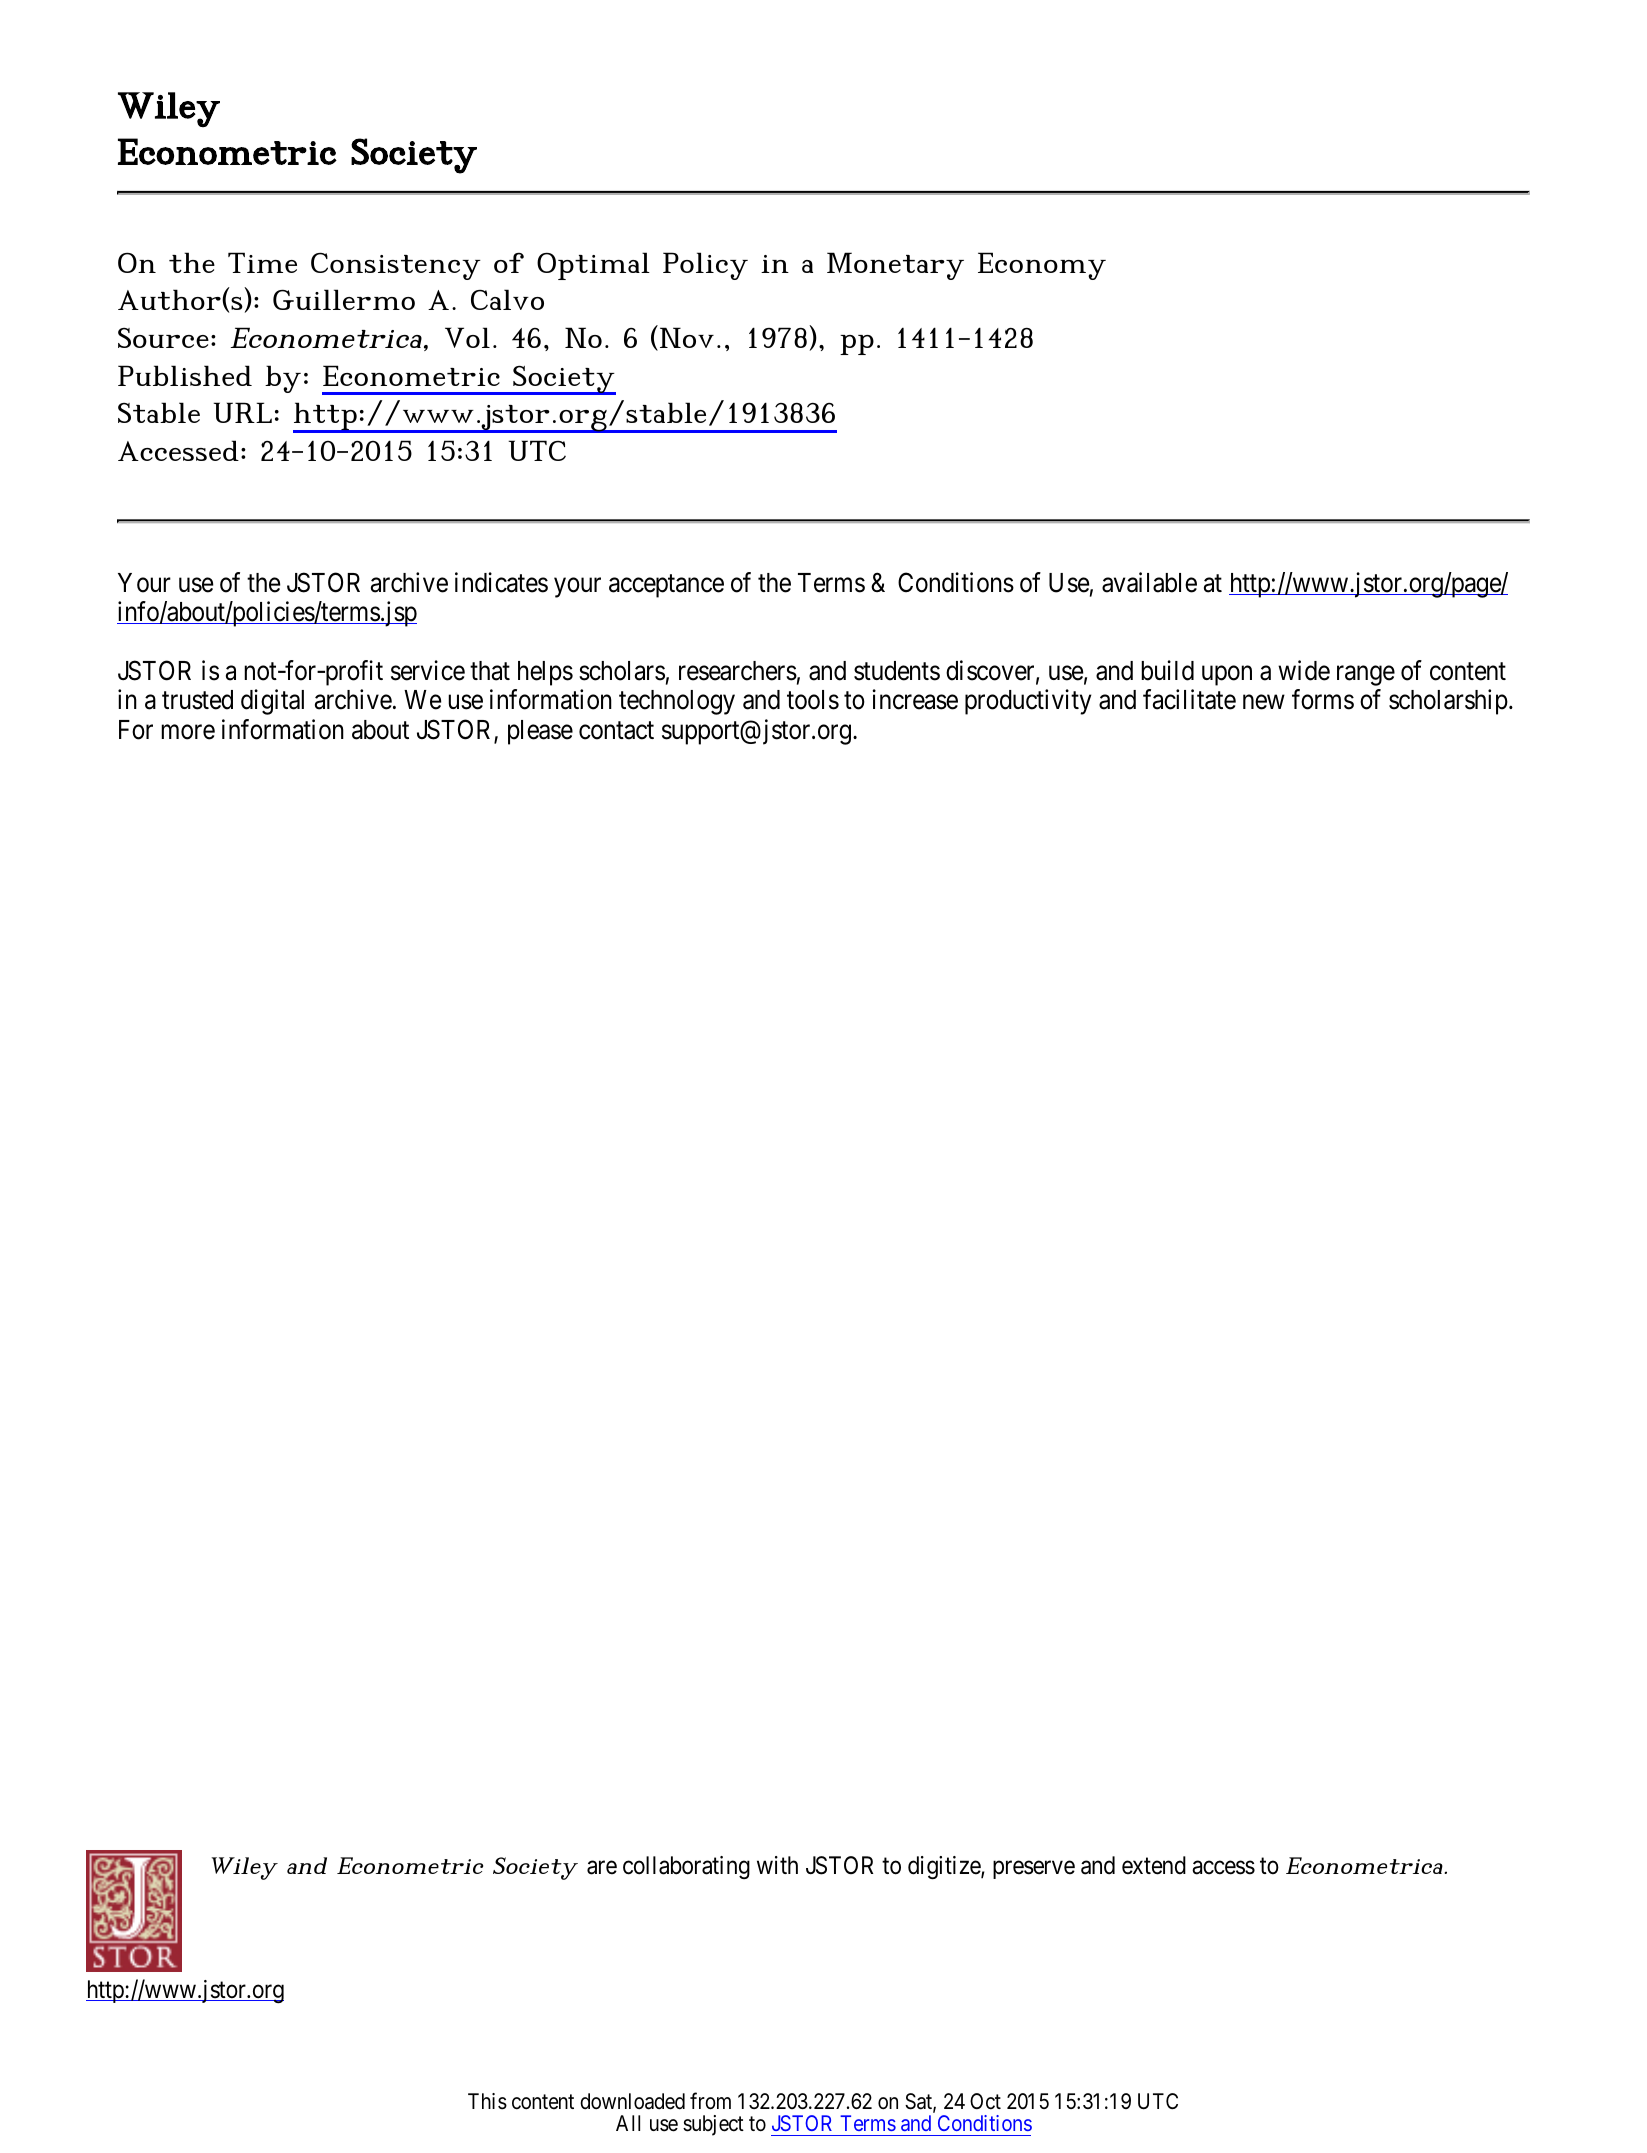 The width and height of the screenshot is (1647, 2153). What do you see at coordinates (344, 299) in the screenshot?
I see `Guillermo` at bounding box center [344, 299].
